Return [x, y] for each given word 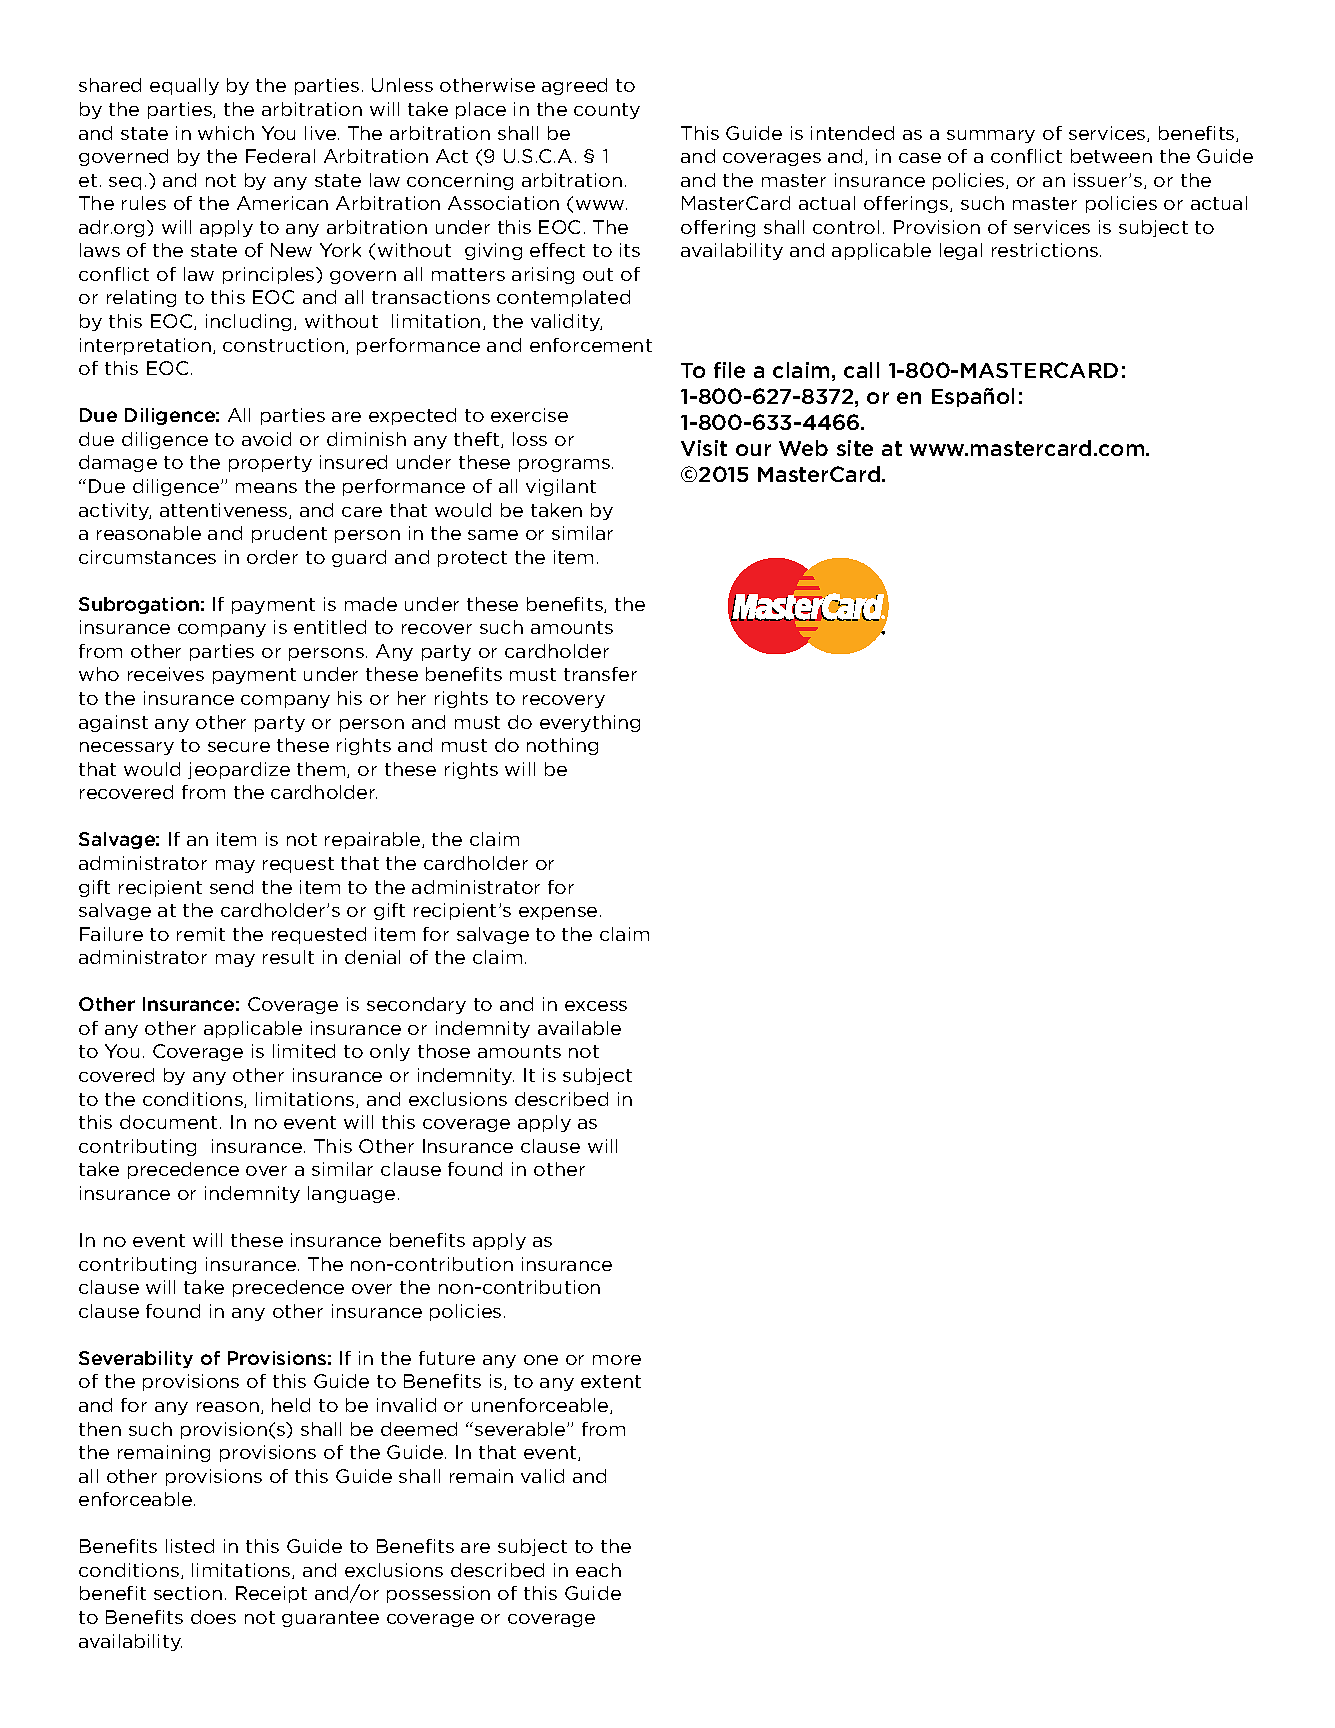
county [607, 111]
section [188, 1593]
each [598, 1570]
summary [991, 136]
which [226, 133]
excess [596, 1006]
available [579, 1028]
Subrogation [139, 605]
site [855, 448]
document [168, 1122]
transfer [600, 674]
